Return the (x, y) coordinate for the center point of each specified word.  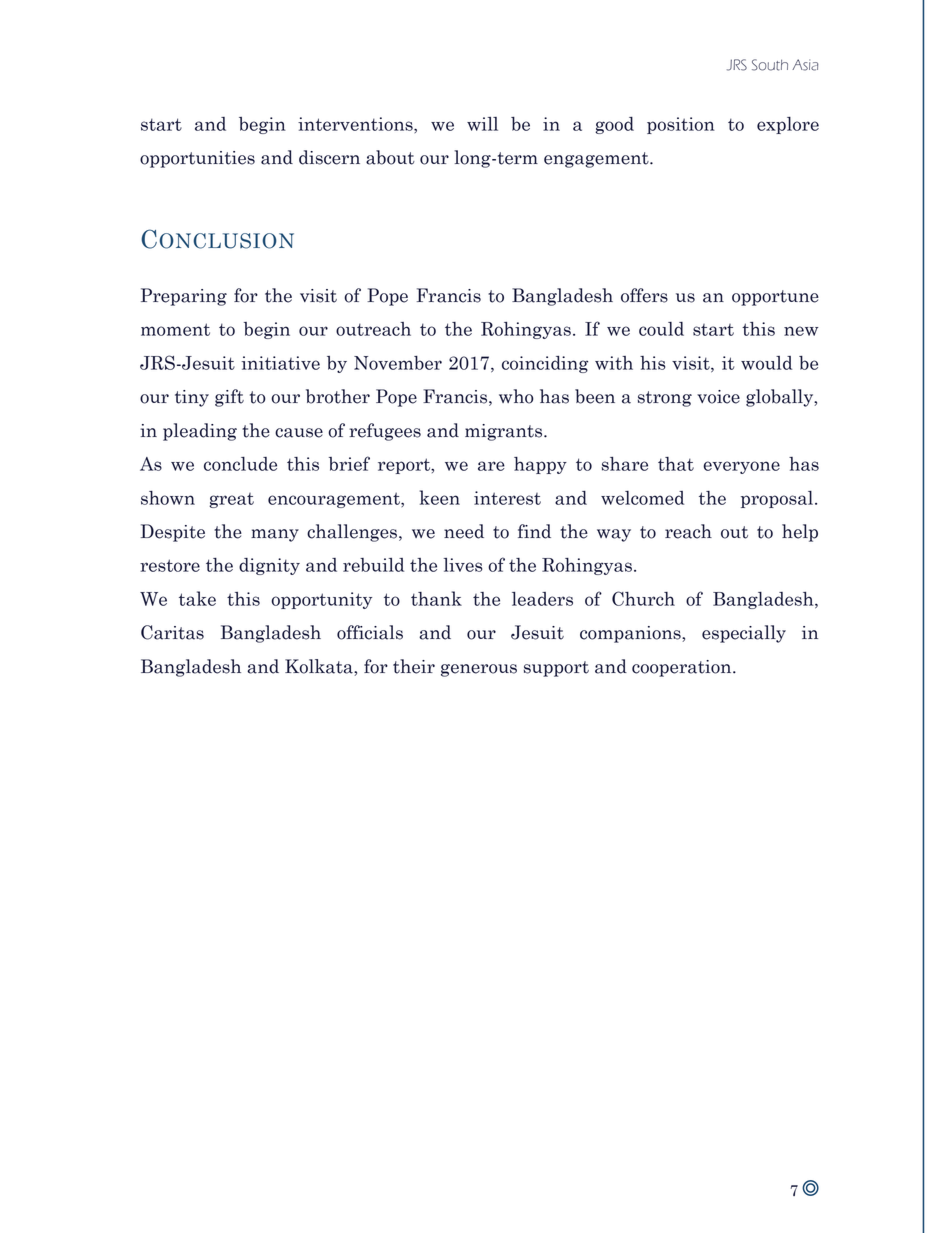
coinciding (545, 364)
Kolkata (320, 667)
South (770, 65)
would (766, 363)
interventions (356, 125)
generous (479, 670)
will (482, 124)
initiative (280, 363)
